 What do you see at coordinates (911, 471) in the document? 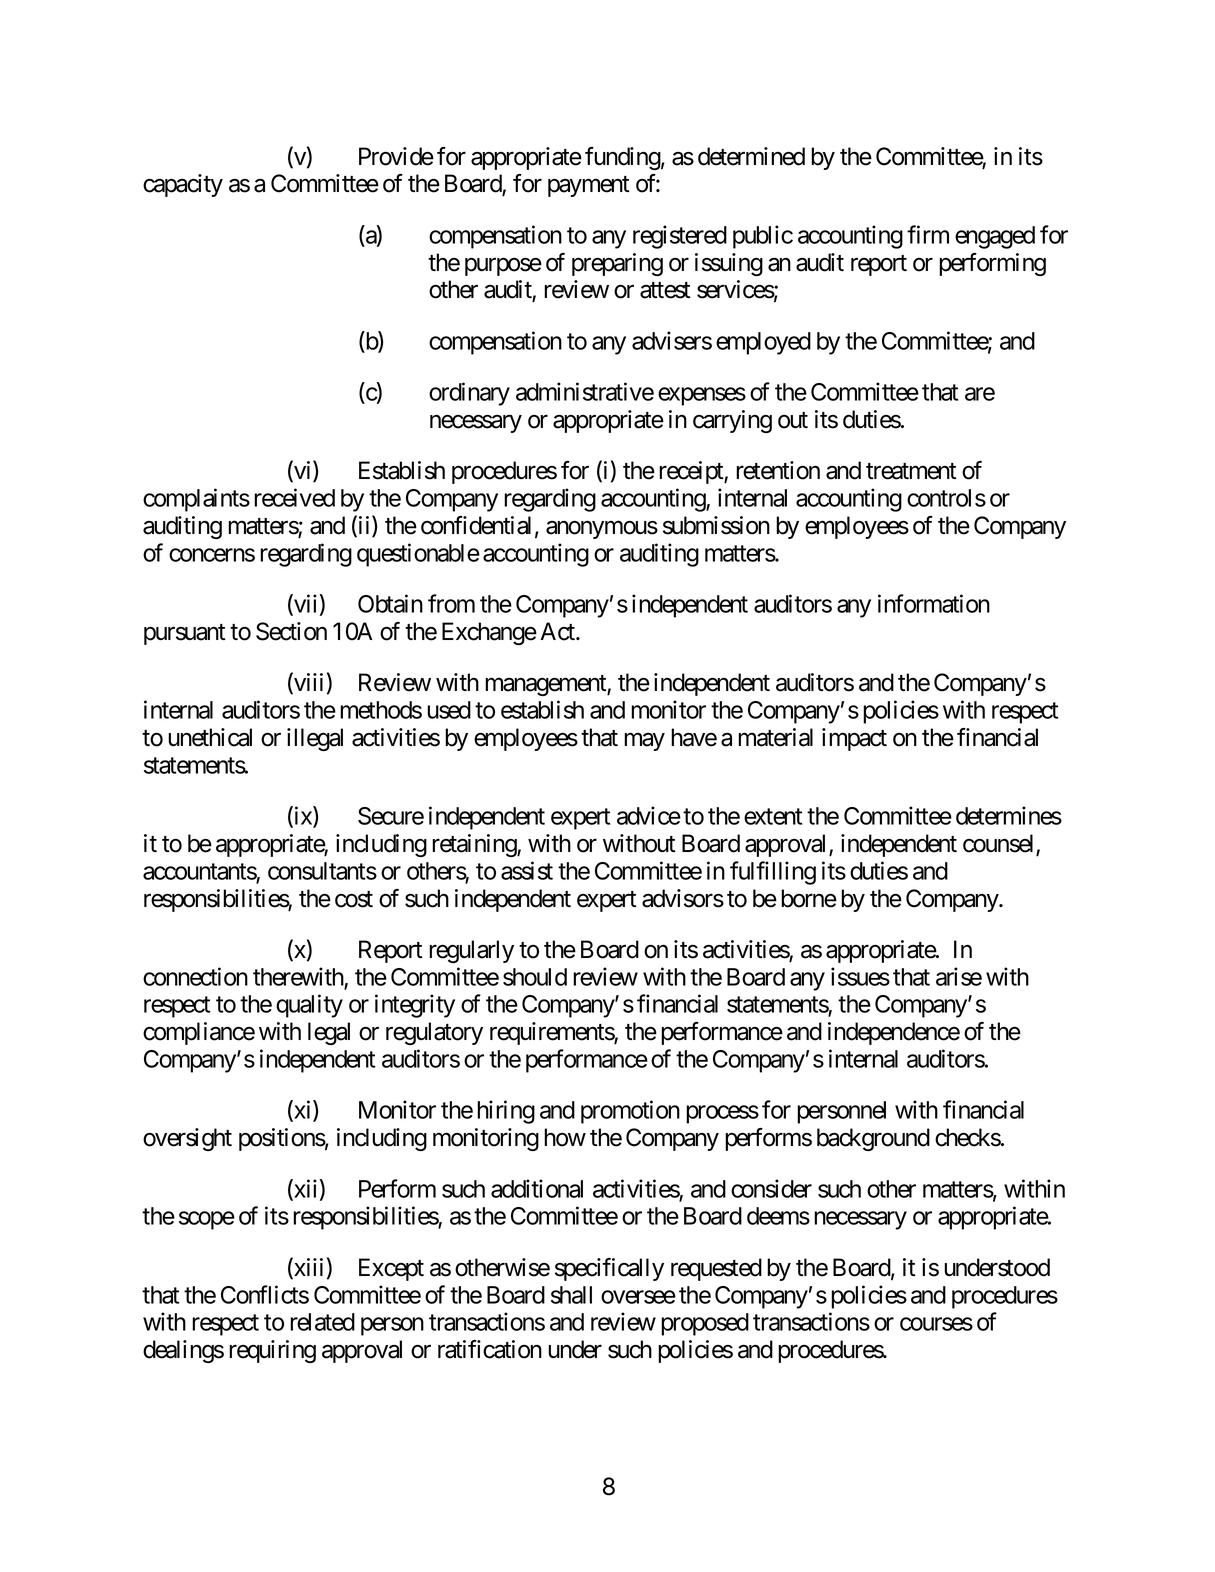
I see `treatment` at bounding box center [911, 471].
